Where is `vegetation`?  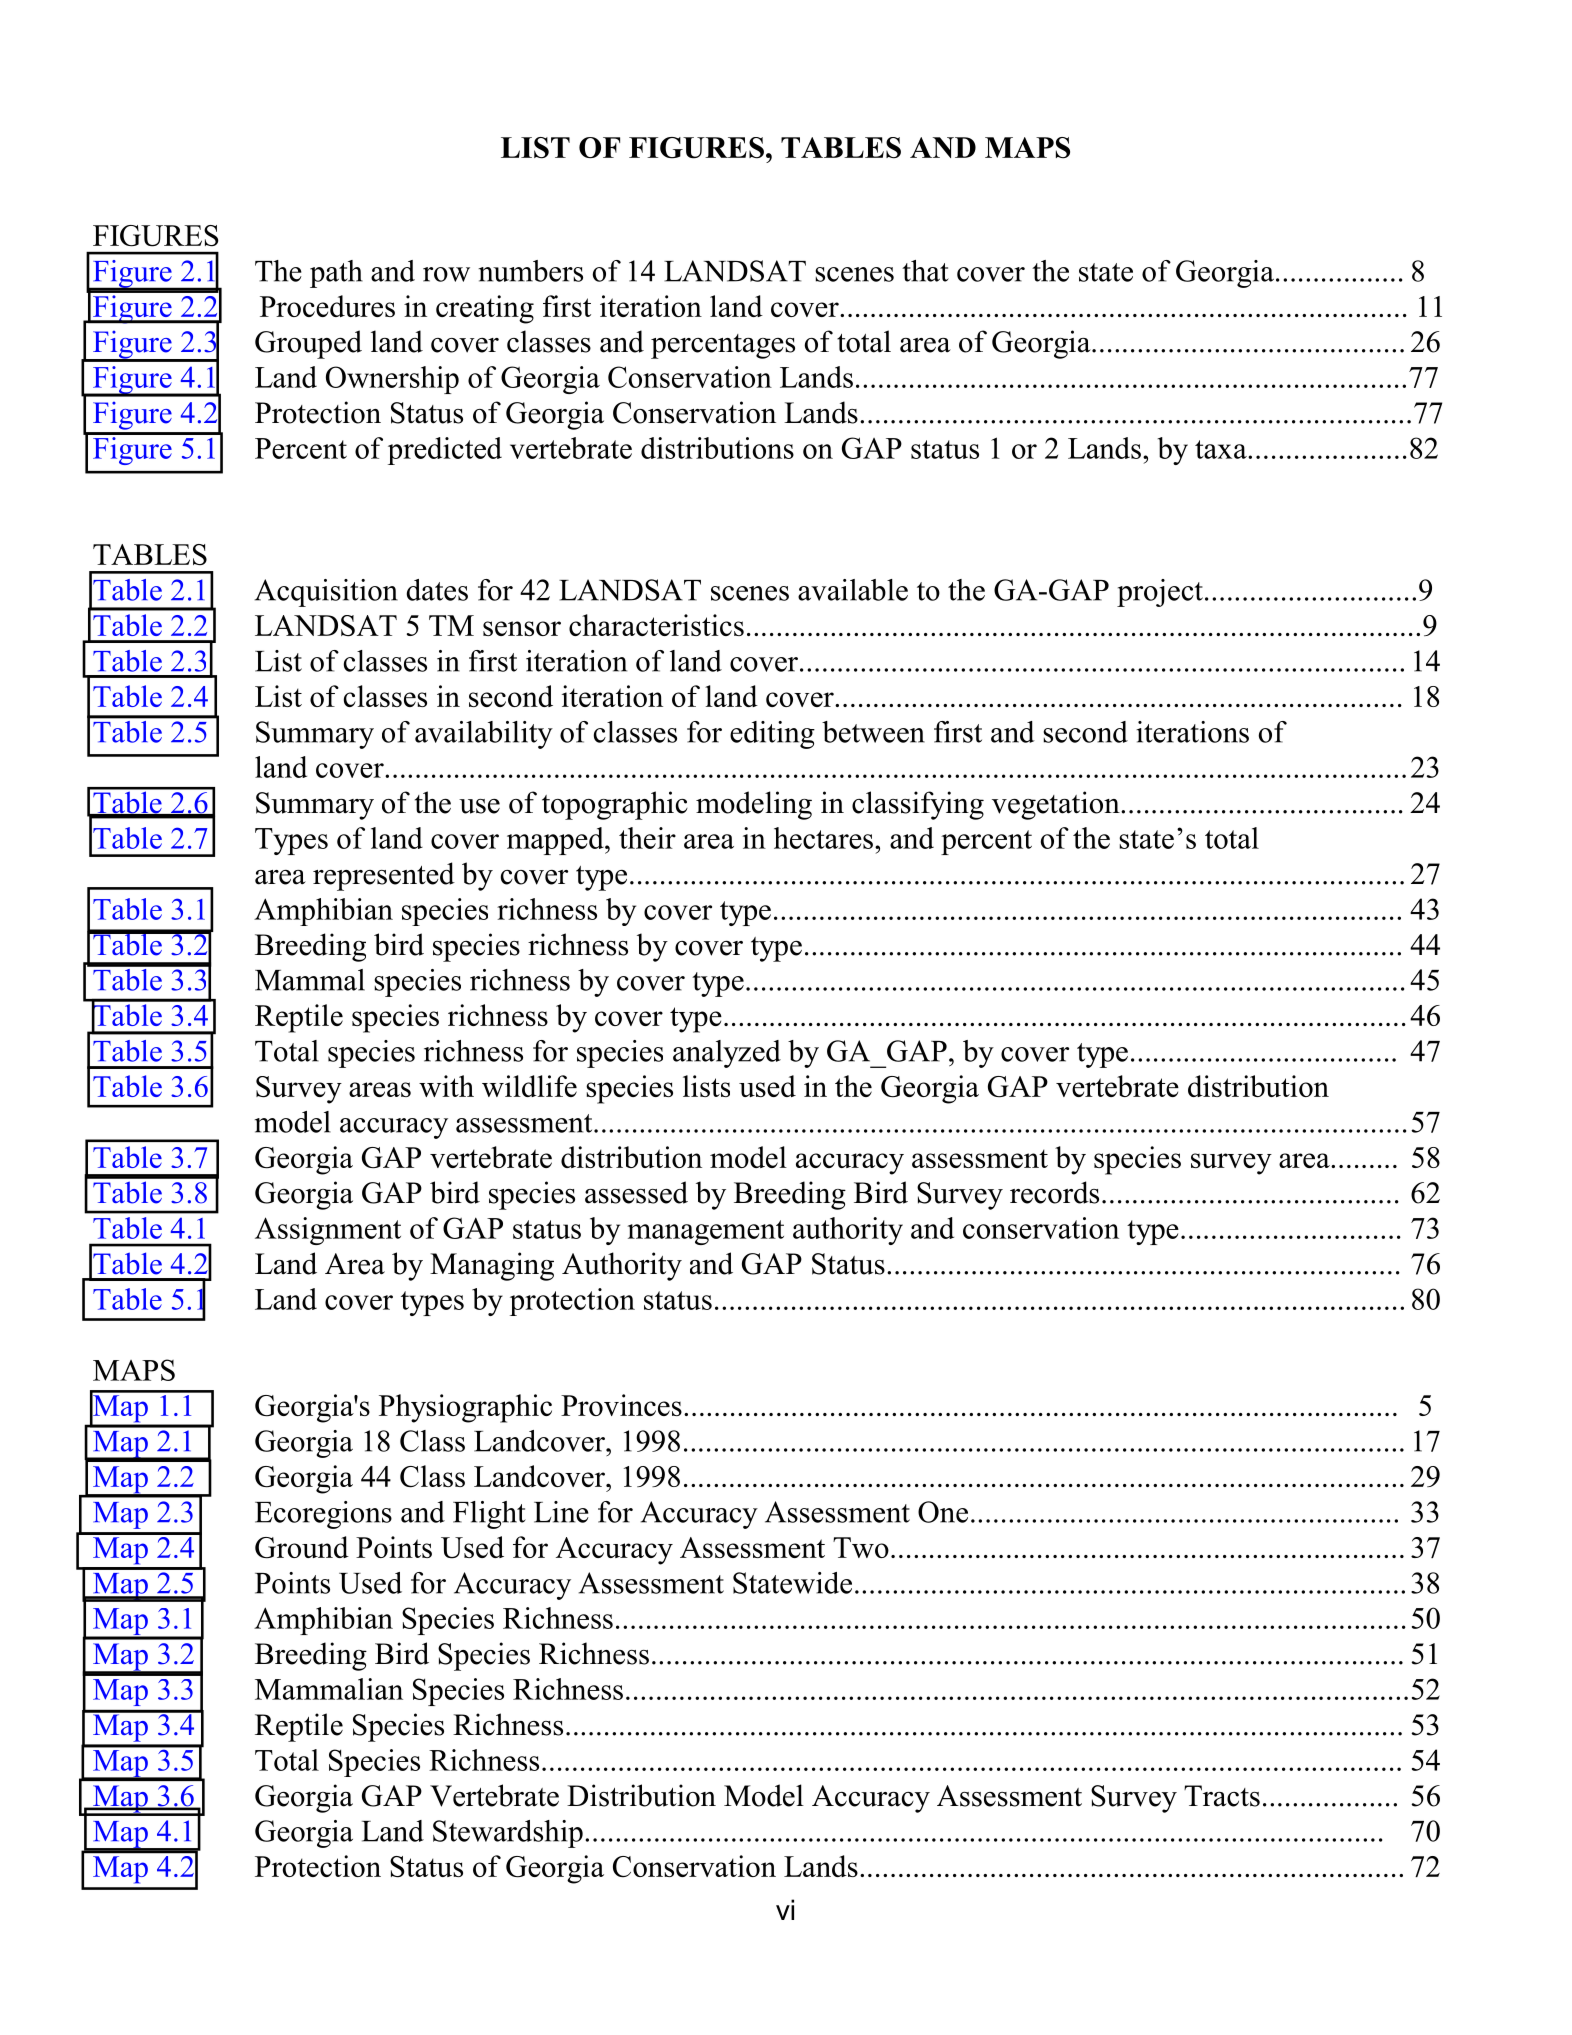 vegetation is located at coordinates (1057, 805).
